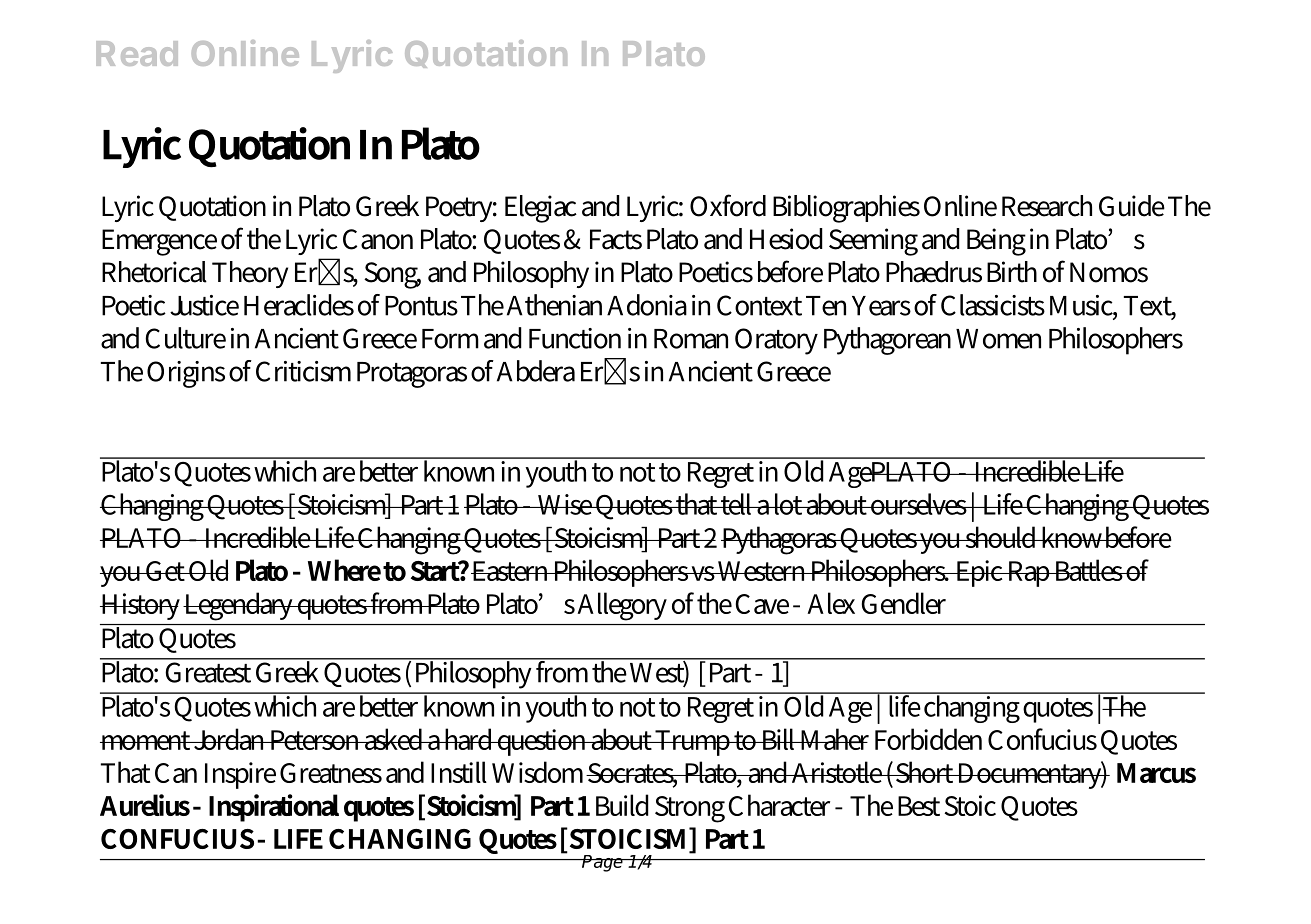 The width and height of the screenshot is (1311, 924). Describe the element at coordinates (979, 573) in the screenshot. I see `Epic` at that location.
